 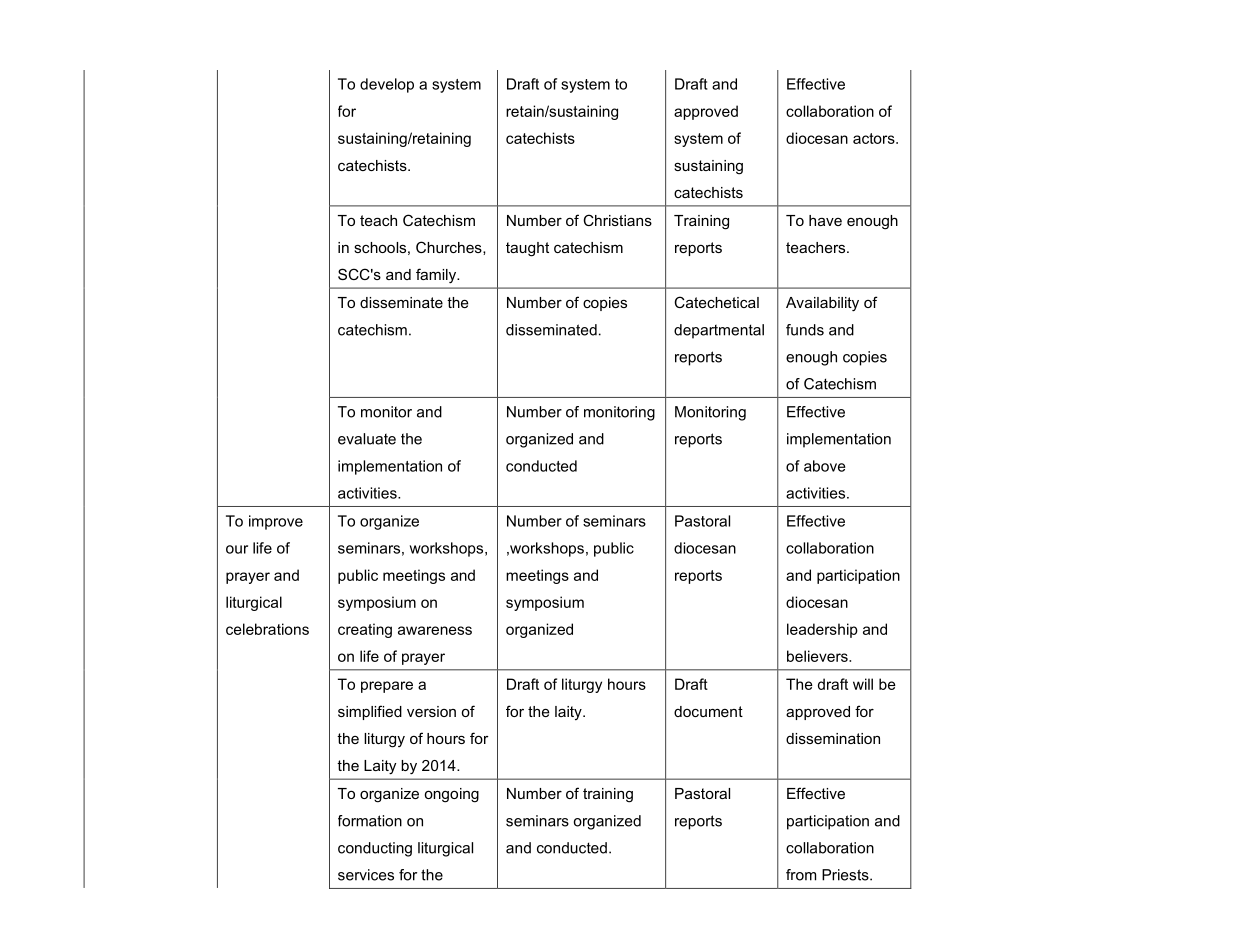 What do you see at coordinates (387, 85) in the screenshot?
I see `develop` at bounding box center [387, 85].
